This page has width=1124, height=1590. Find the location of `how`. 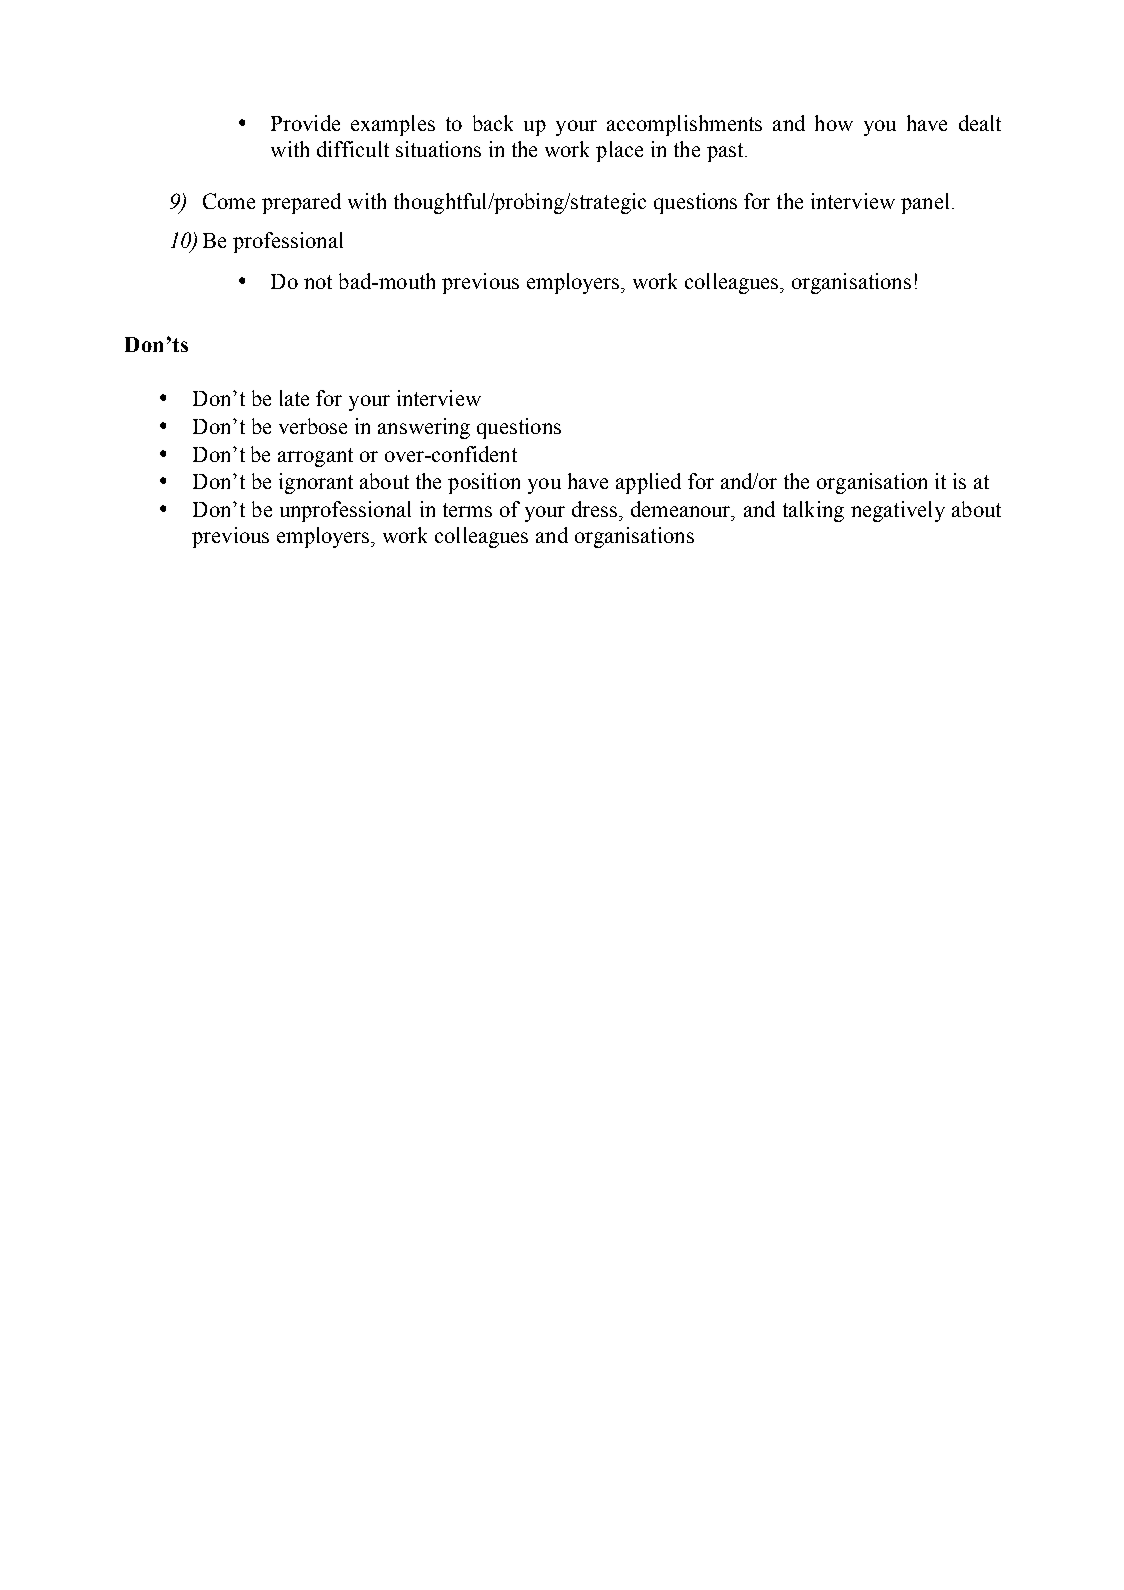

how is located at coordinates (834, 123).
